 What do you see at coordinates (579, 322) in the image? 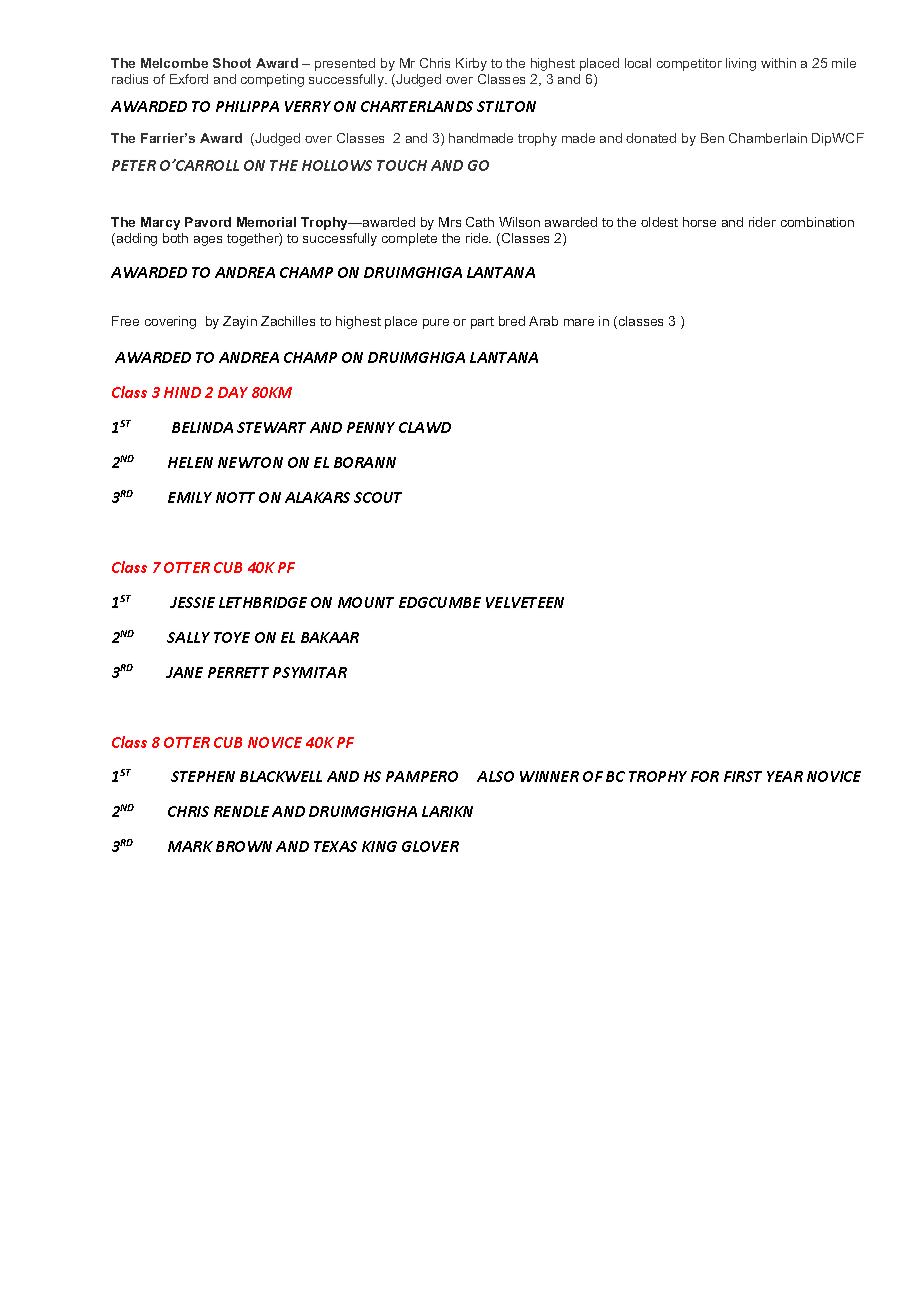
I see `mare` at bounding box center [579, 322].
